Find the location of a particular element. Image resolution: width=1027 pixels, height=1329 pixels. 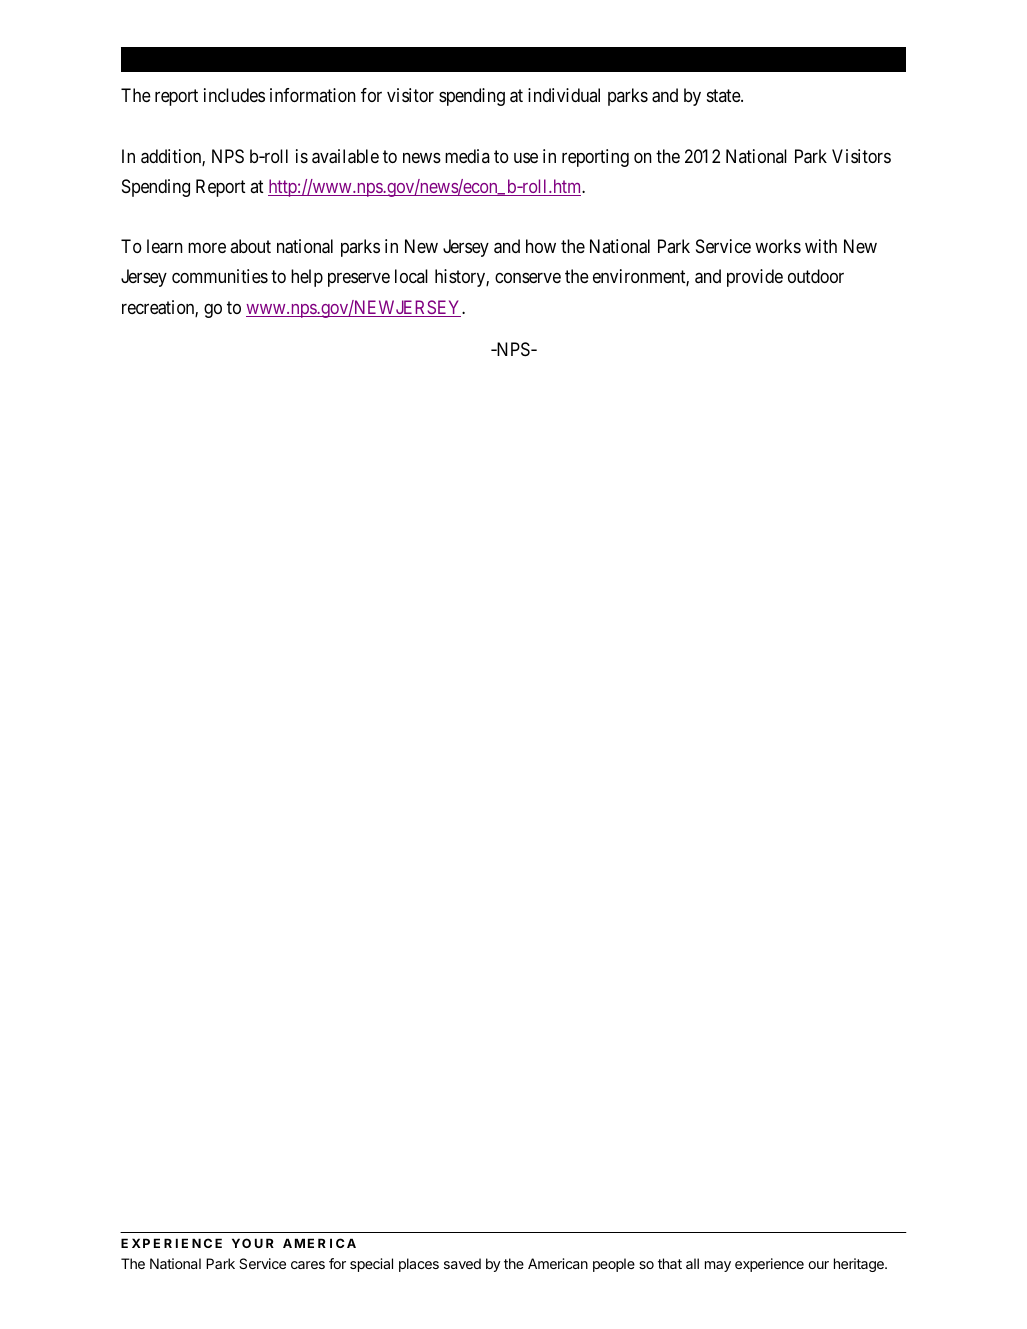

cares is located at coordinates (308, 1265).
